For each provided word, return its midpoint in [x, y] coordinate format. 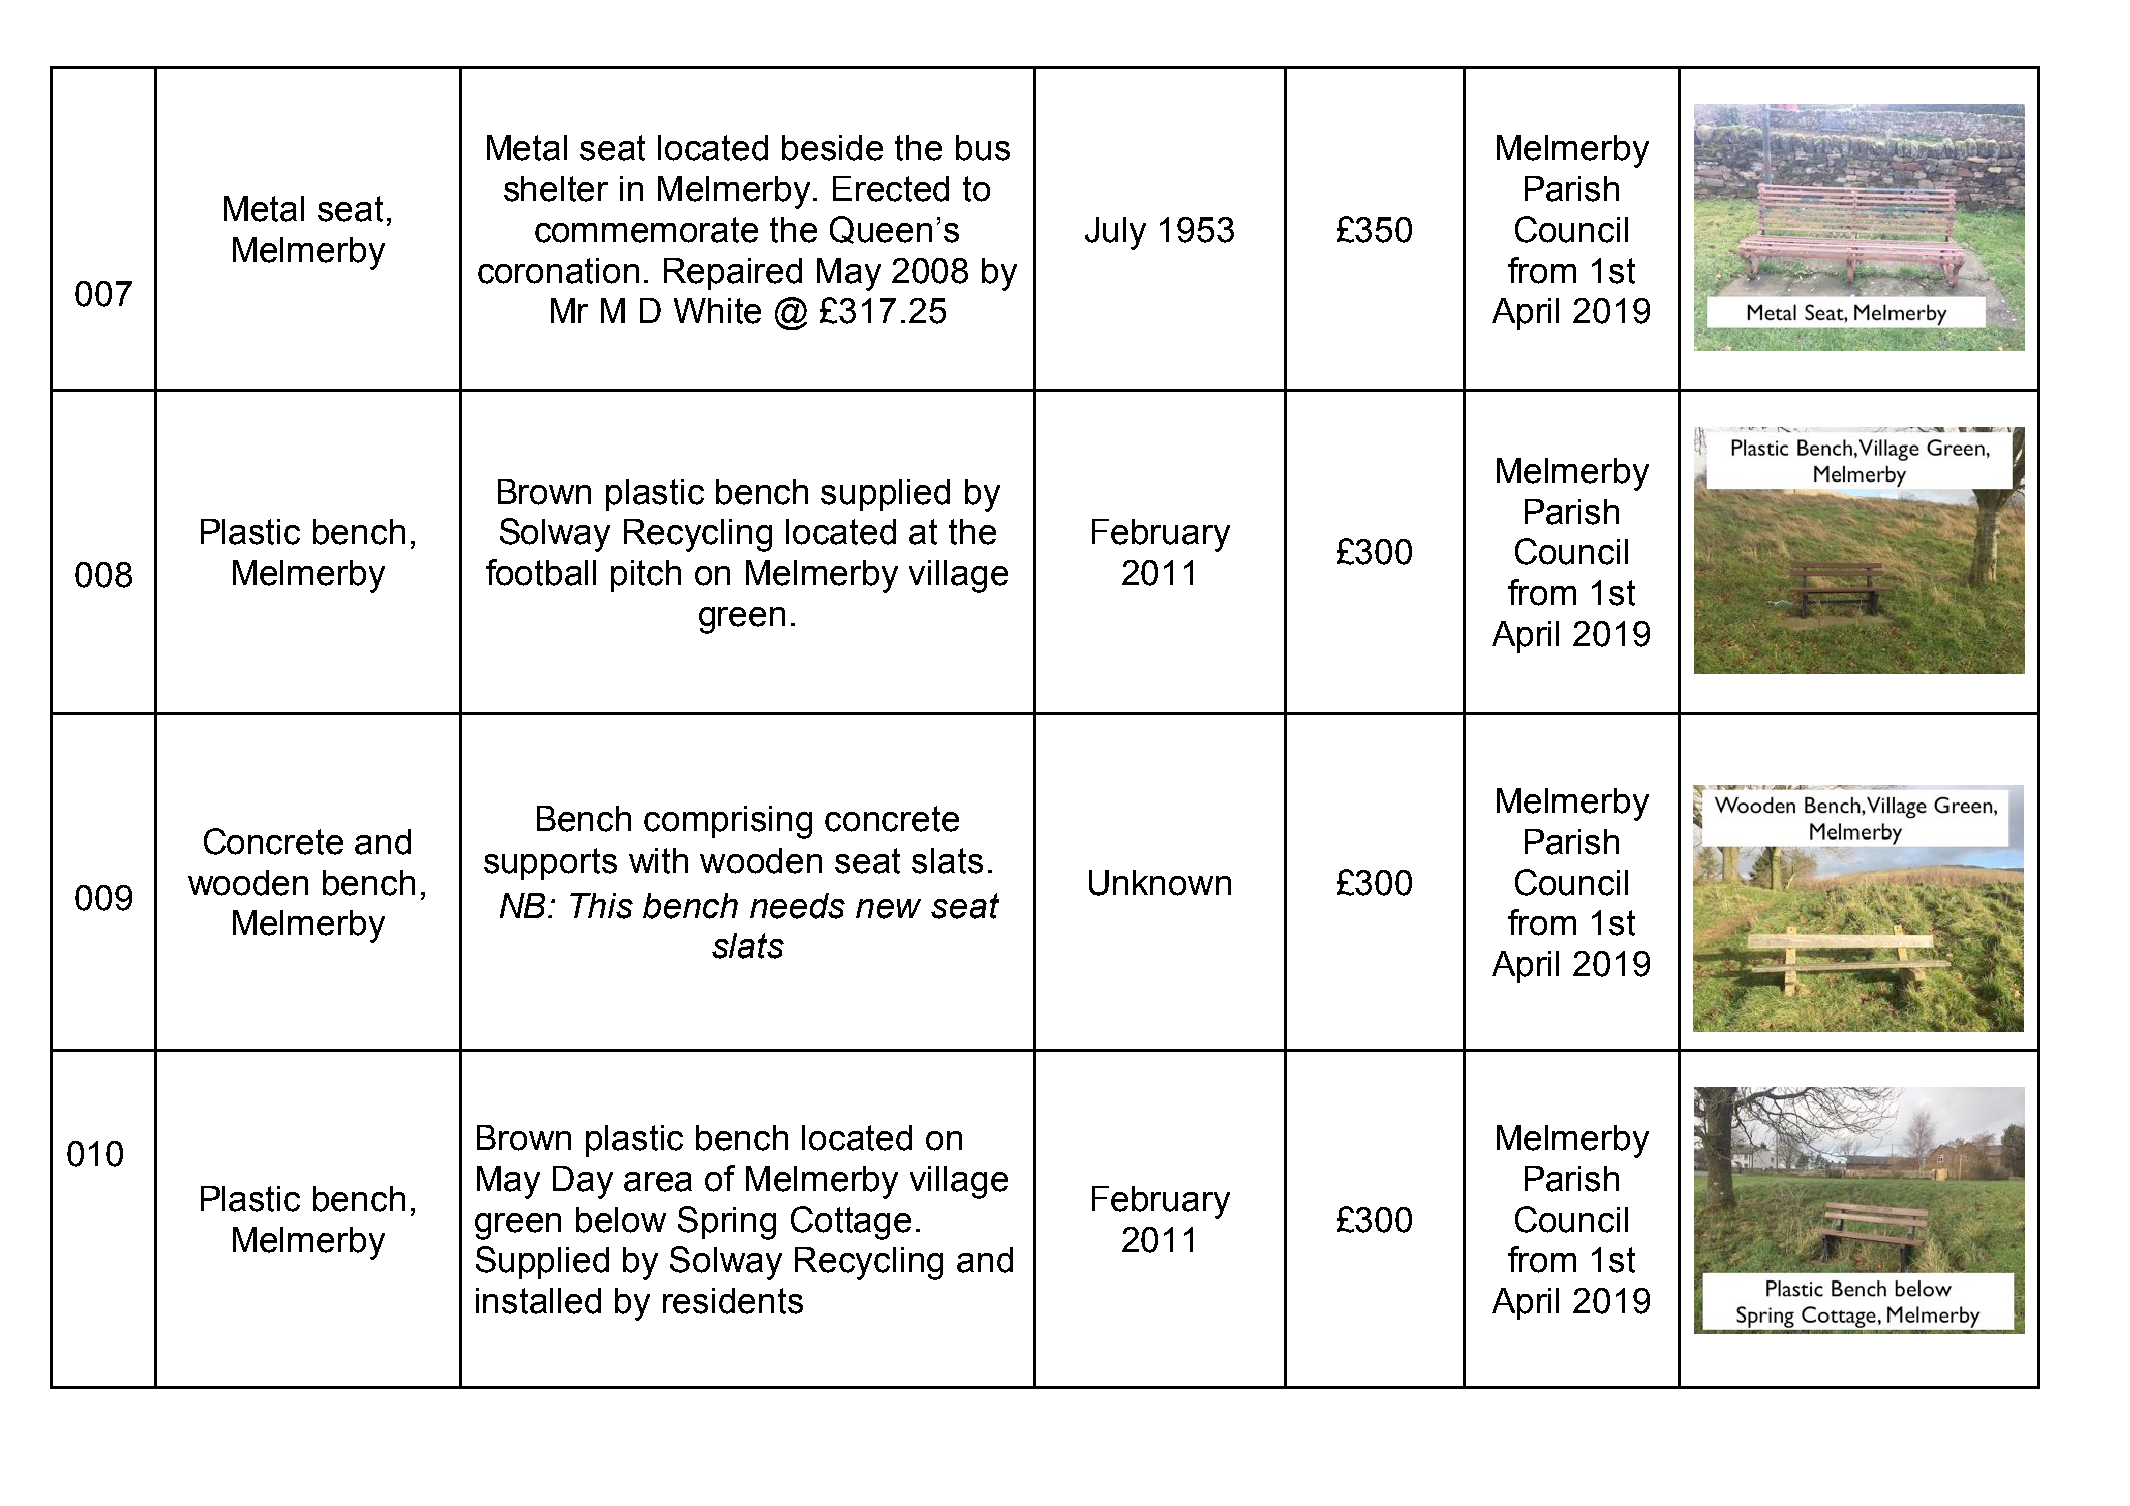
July [1115, 233]
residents [733, 1301]
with [658, 861]
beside [832, 148]
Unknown [1160, 883]
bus [983, 148]
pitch [646, 576]
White [717, 311]
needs [797, 906]
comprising [728, 822]
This [601, 906]
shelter [556, 189]
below [621, 1220]
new [888, 909]
